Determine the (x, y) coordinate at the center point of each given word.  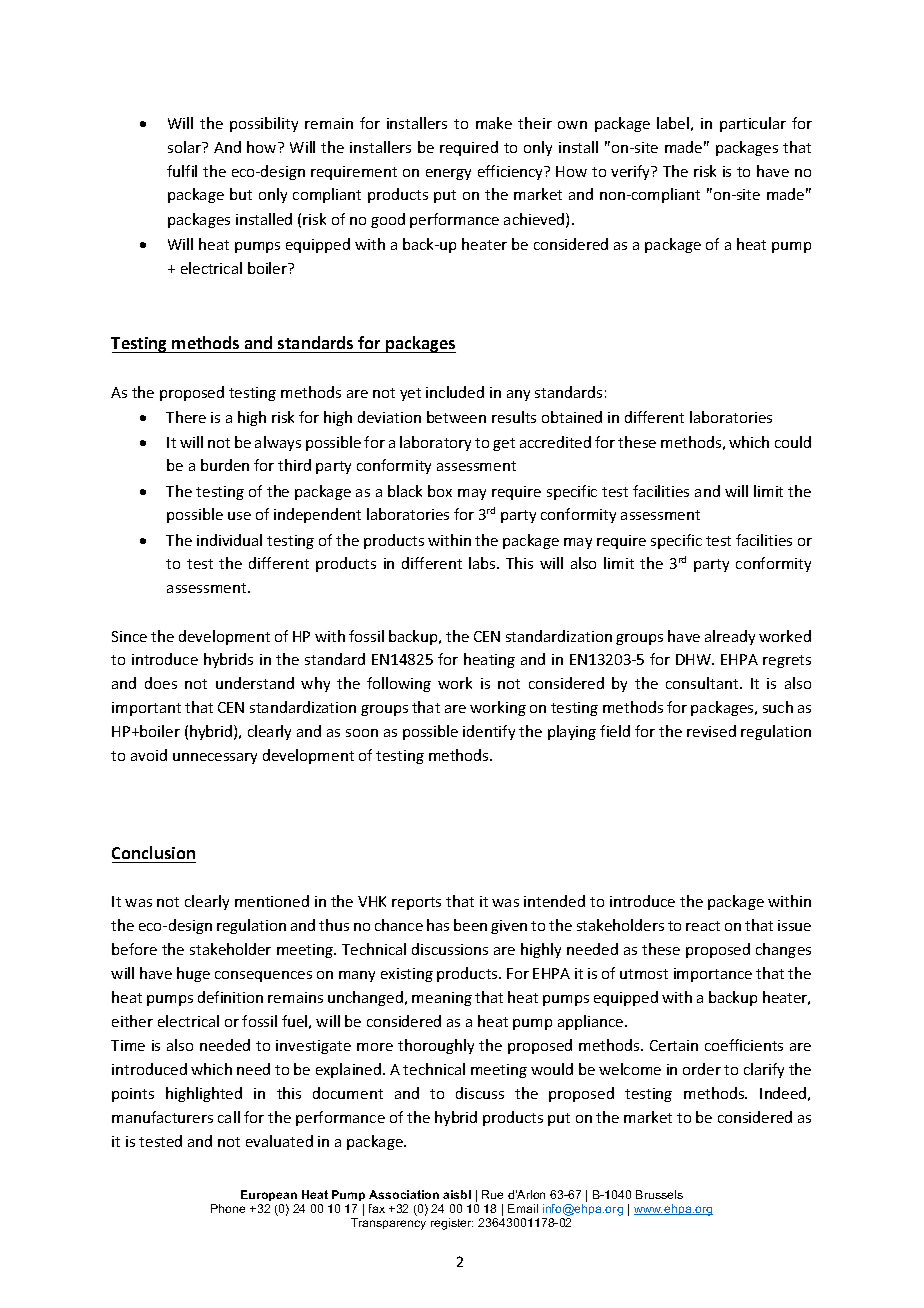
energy (448, 174)
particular (753, 124)
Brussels (659, 1194)
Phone (228, 1208)
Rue (492, 1194)
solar (186, 147)
